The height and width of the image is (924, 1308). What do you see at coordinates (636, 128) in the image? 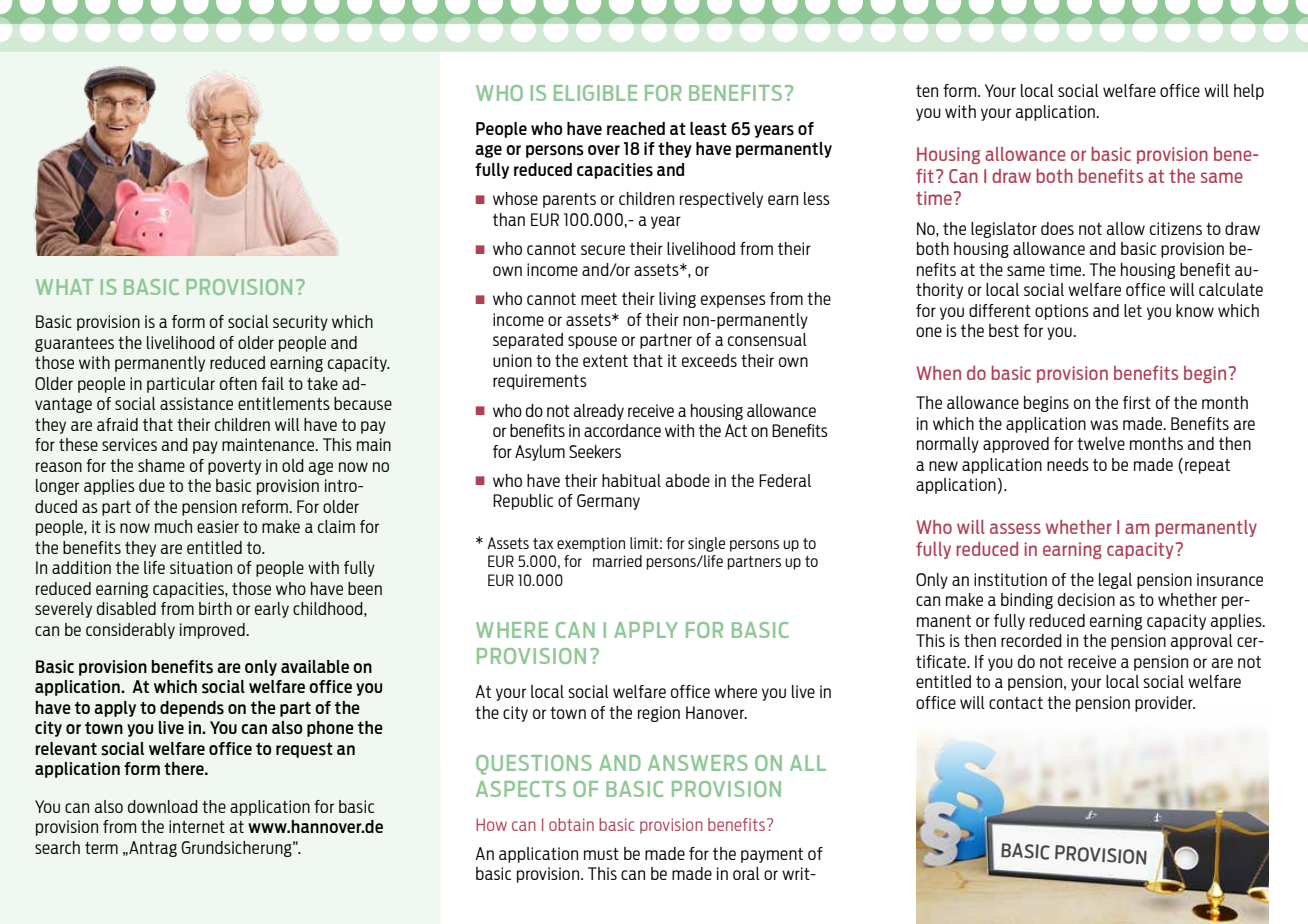
I see `reached` at bounding box center [636, 128].
